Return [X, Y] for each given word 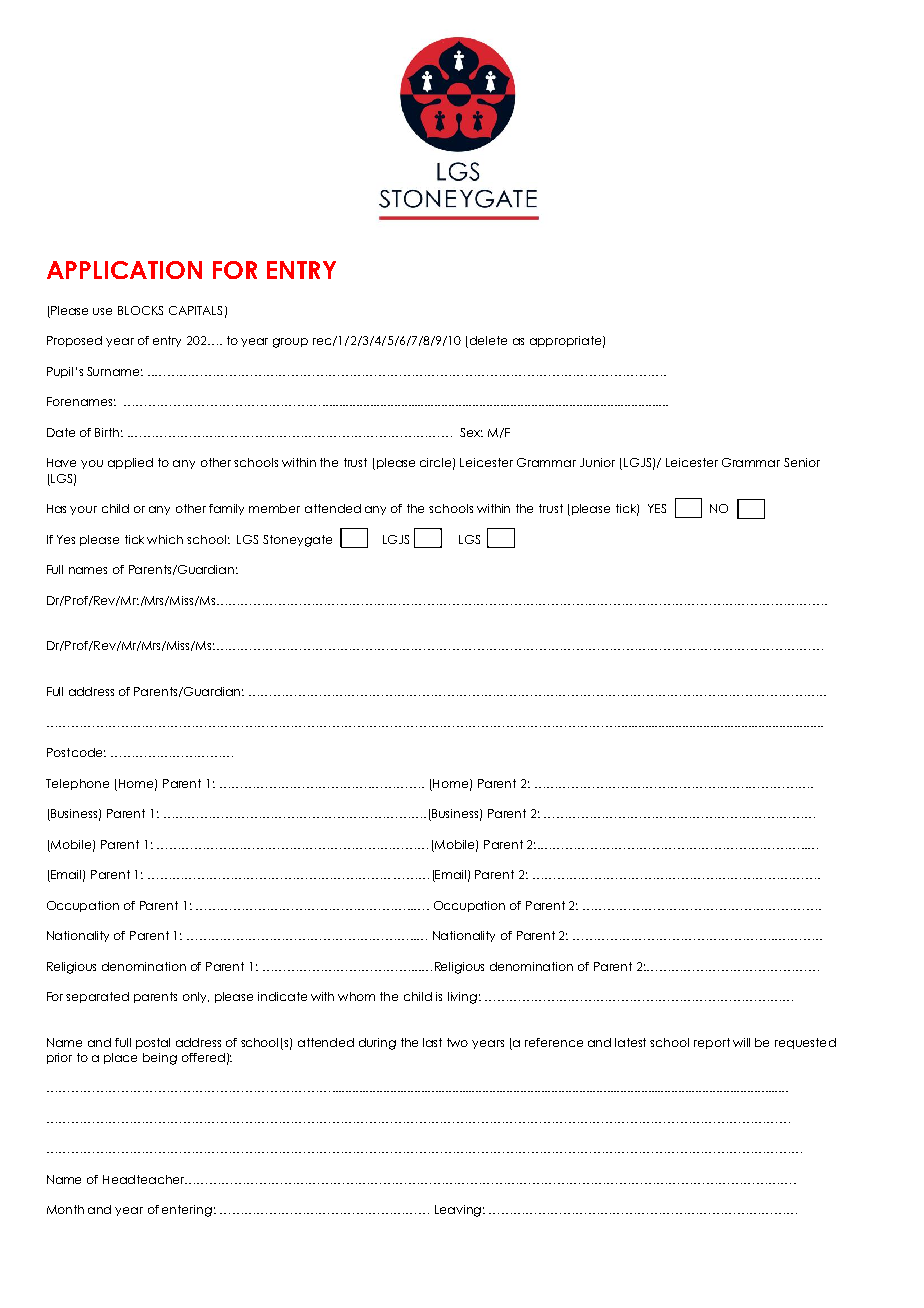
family [226, 509]
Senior [802, 462]
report [712, 1043]
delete [488, 340]
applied [130, 463]
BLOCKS [140, 310]
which [165, 539]
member [274, 508]
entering [187, 1211]
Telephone [77, 784]
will [741, 1042]
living [462, 998]
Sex [471, 432]
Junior [597, 462]
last [432, 1042]
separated [97, 997]
